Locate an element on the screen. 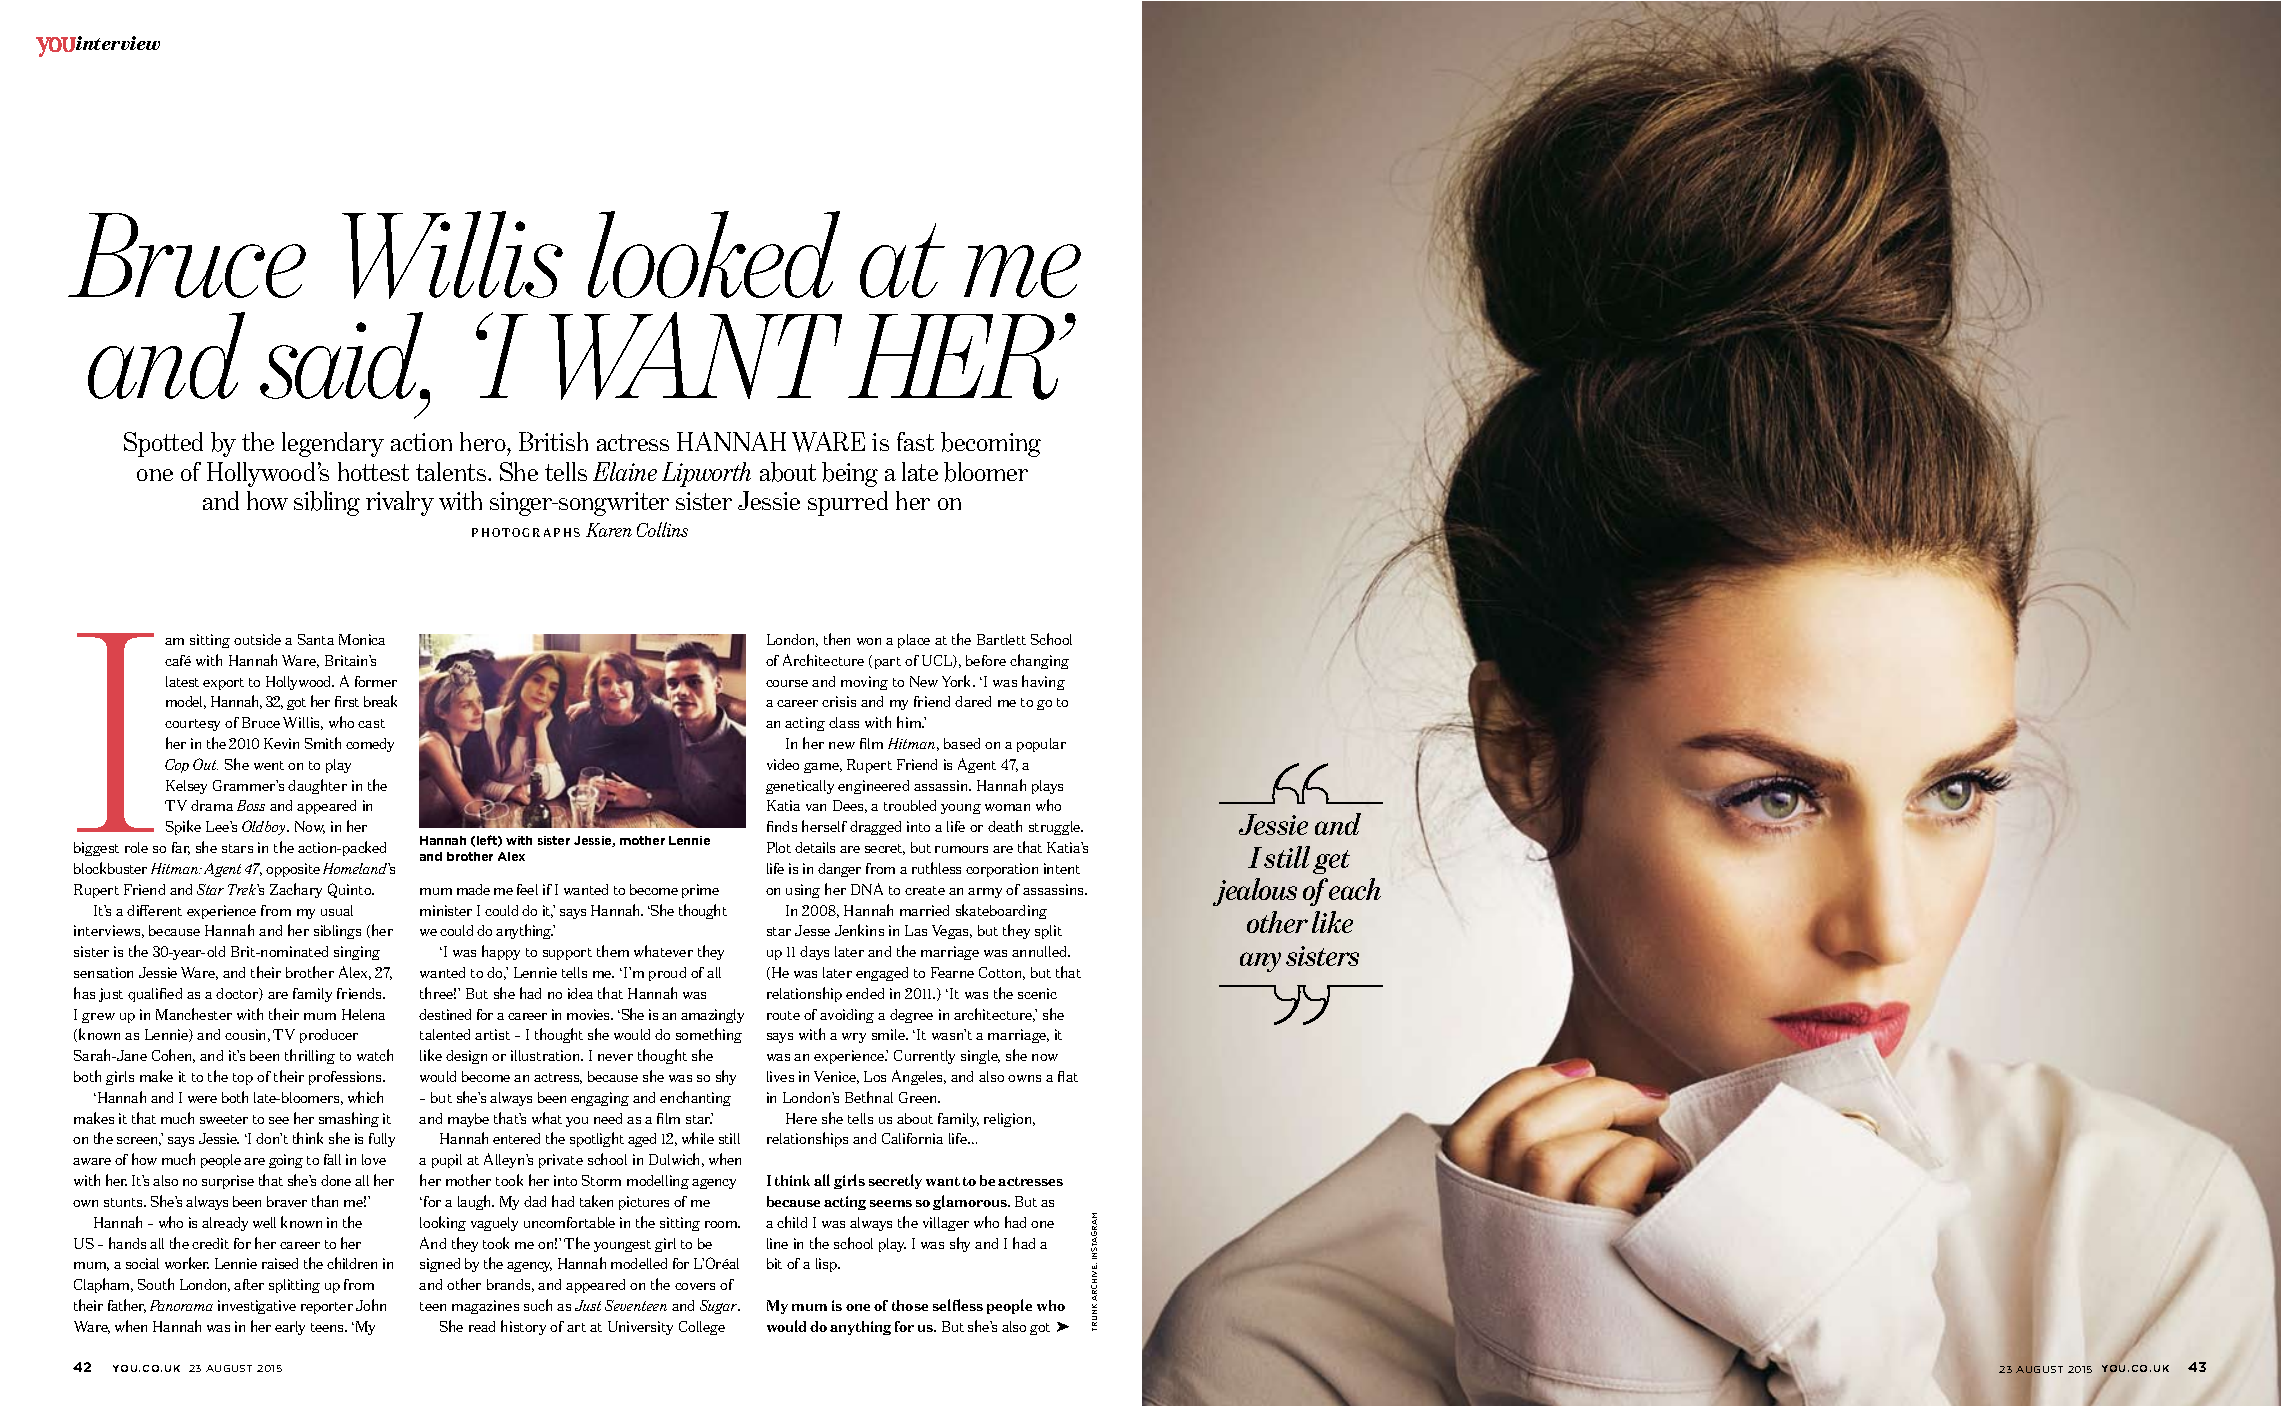  selfless is located at coordinates (958, 1305).
